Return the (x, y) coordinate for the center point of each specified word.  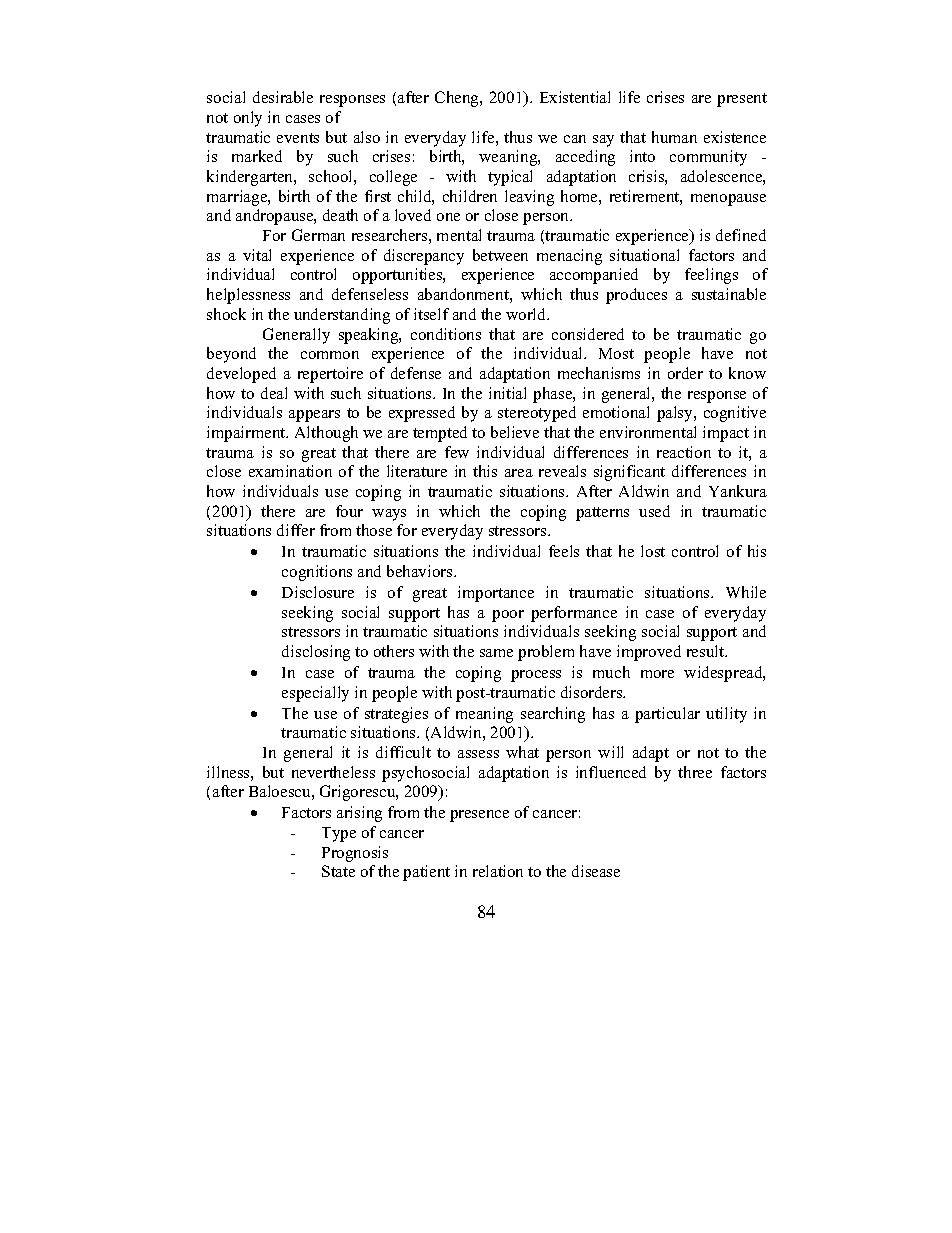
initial (507, 393)
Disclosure (318, 592)
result (707, 651)
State (338, 871)
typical (510, 178)
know (747, 373)
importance (496, 594)
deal (274, 393)
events (298, 138)
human (674, 137)
